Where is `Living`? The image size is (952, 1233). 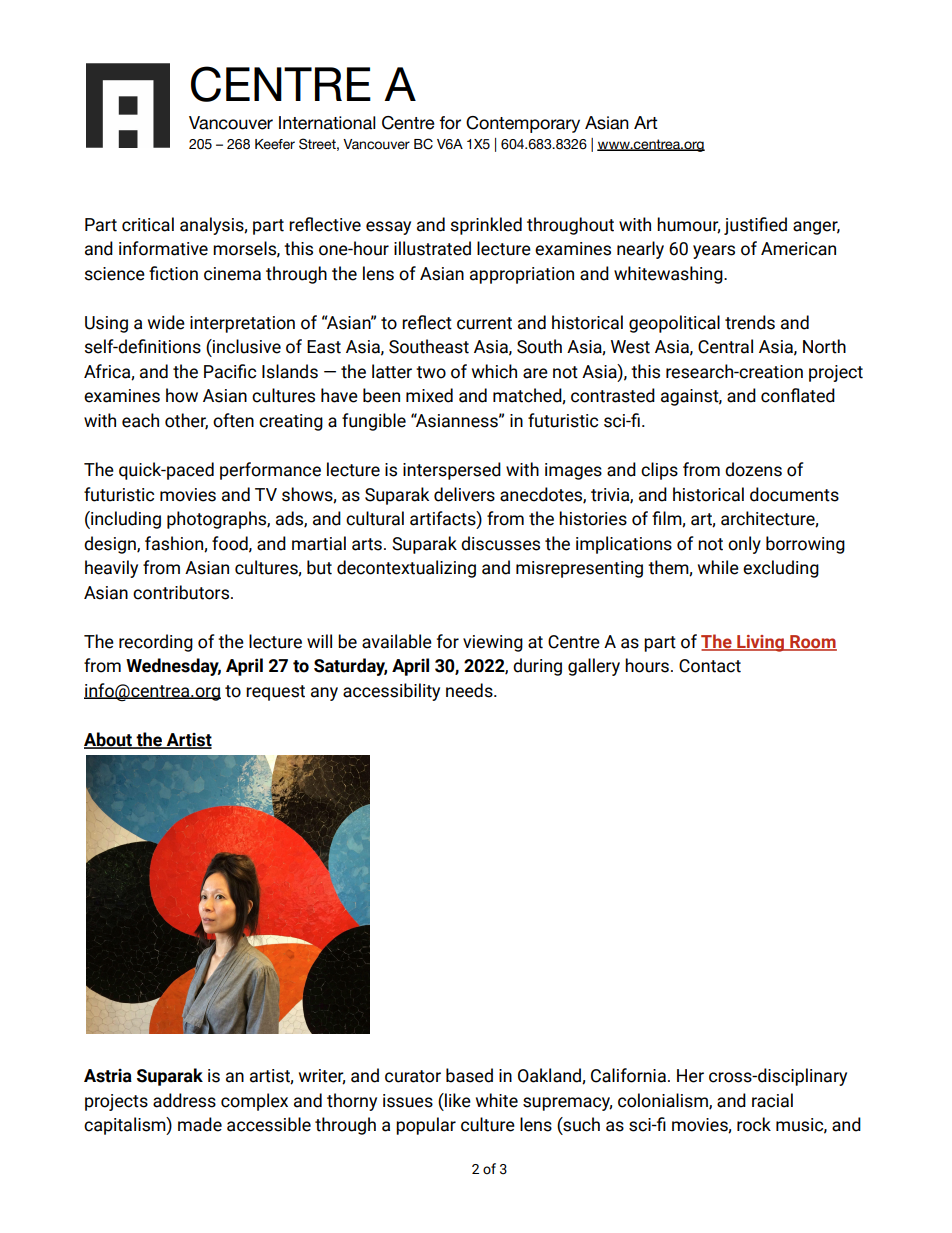 Living is located at coordinates (760, 643).
